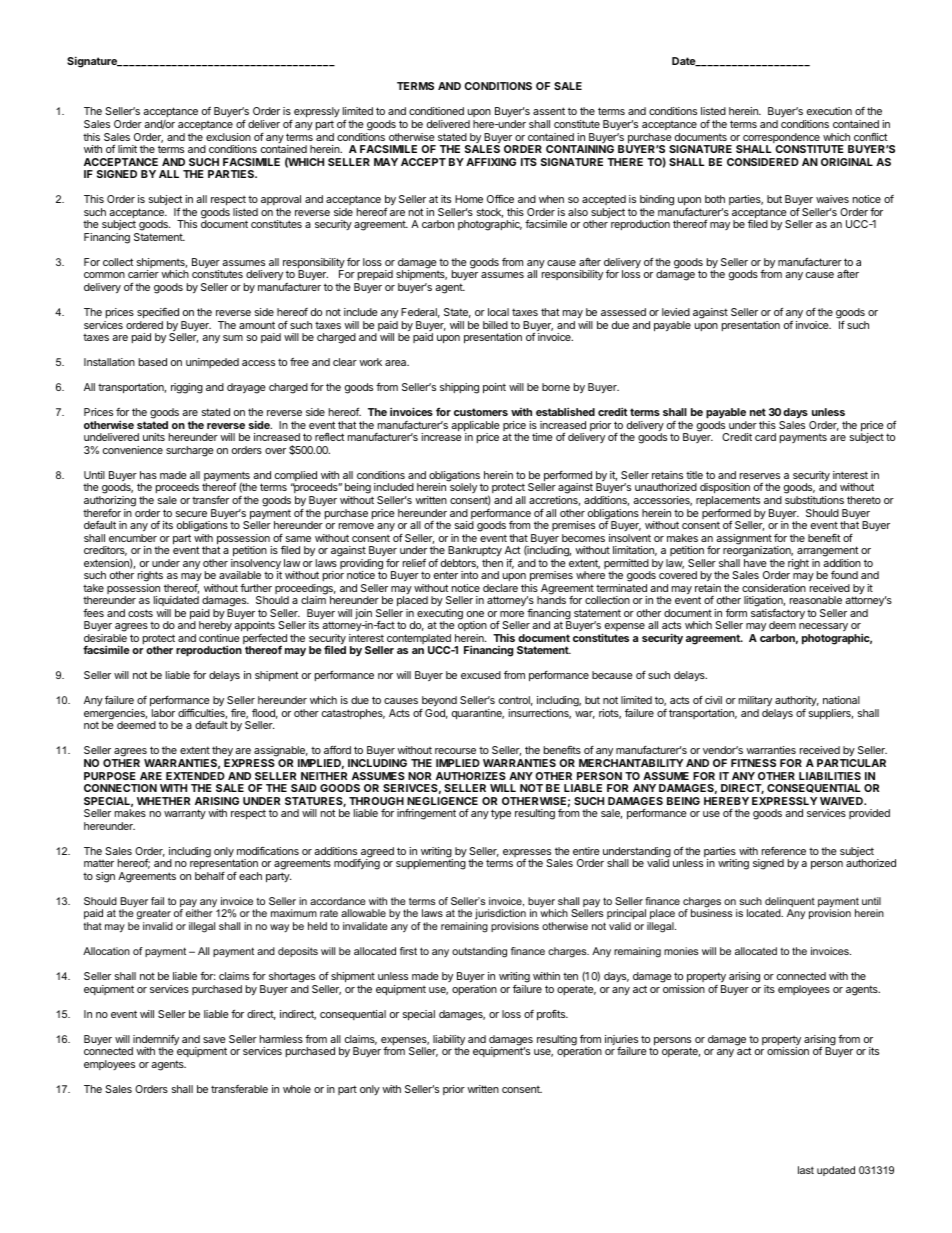 This page has width=952, height=1233. I want to click on last, so click(806, 1170).
